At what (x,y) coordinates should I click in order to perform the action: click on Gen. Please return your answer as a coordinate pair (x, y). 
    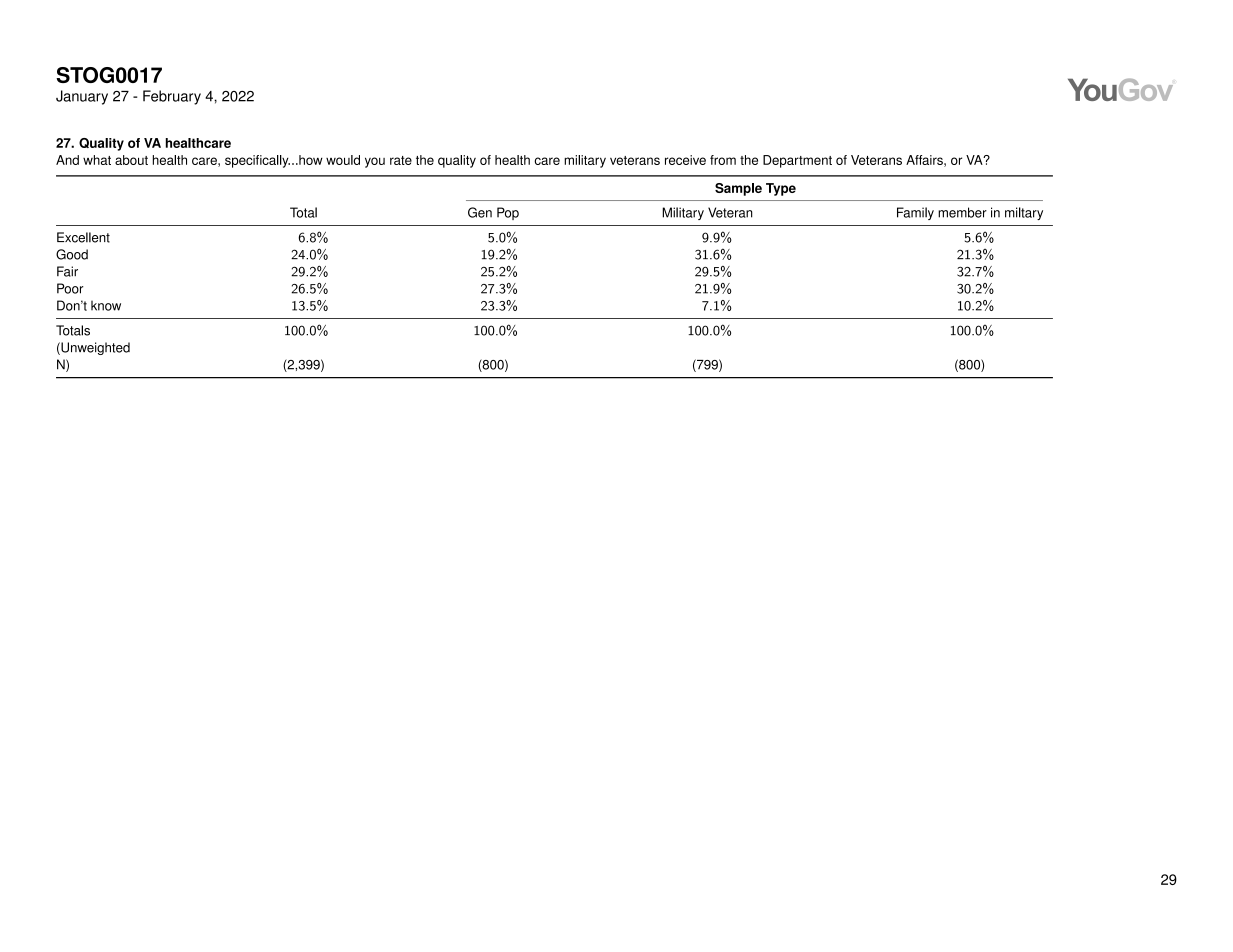
    Looking at the image, I should click on (480, 212).
